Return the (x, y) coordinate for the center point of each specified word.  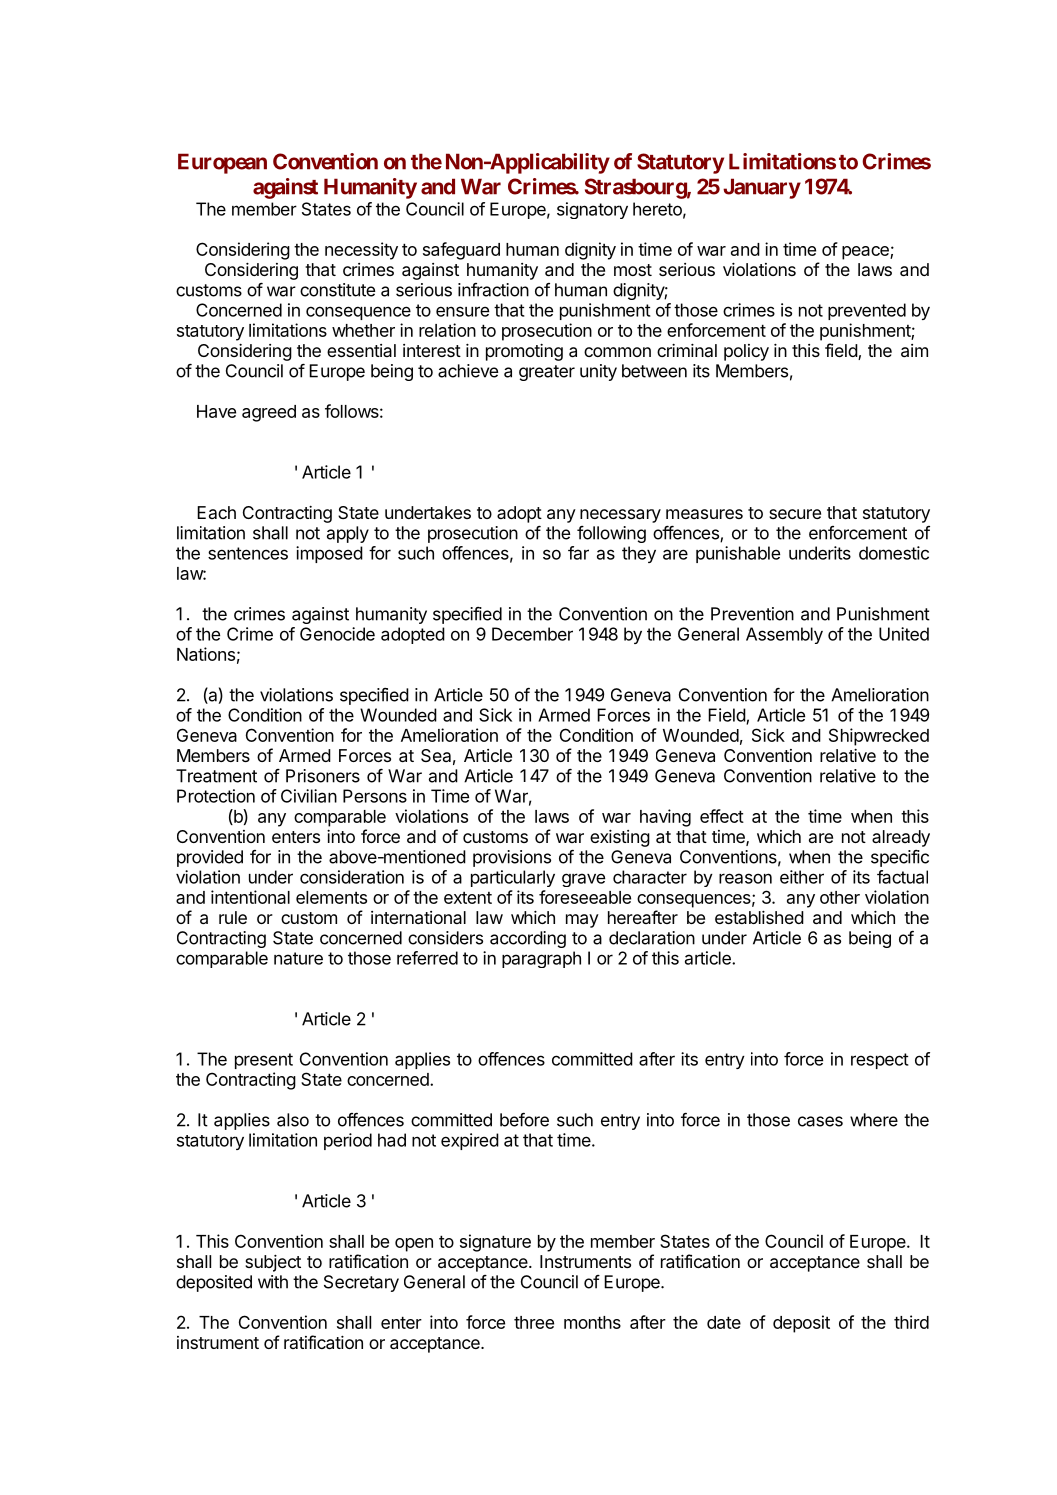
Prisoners (323, 776)
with (273, 1282)
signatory (592, 210)
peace (866, 253)
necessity (361, 251)
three (534, 1322)
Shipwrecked (879, 737)
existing (620, 838)
